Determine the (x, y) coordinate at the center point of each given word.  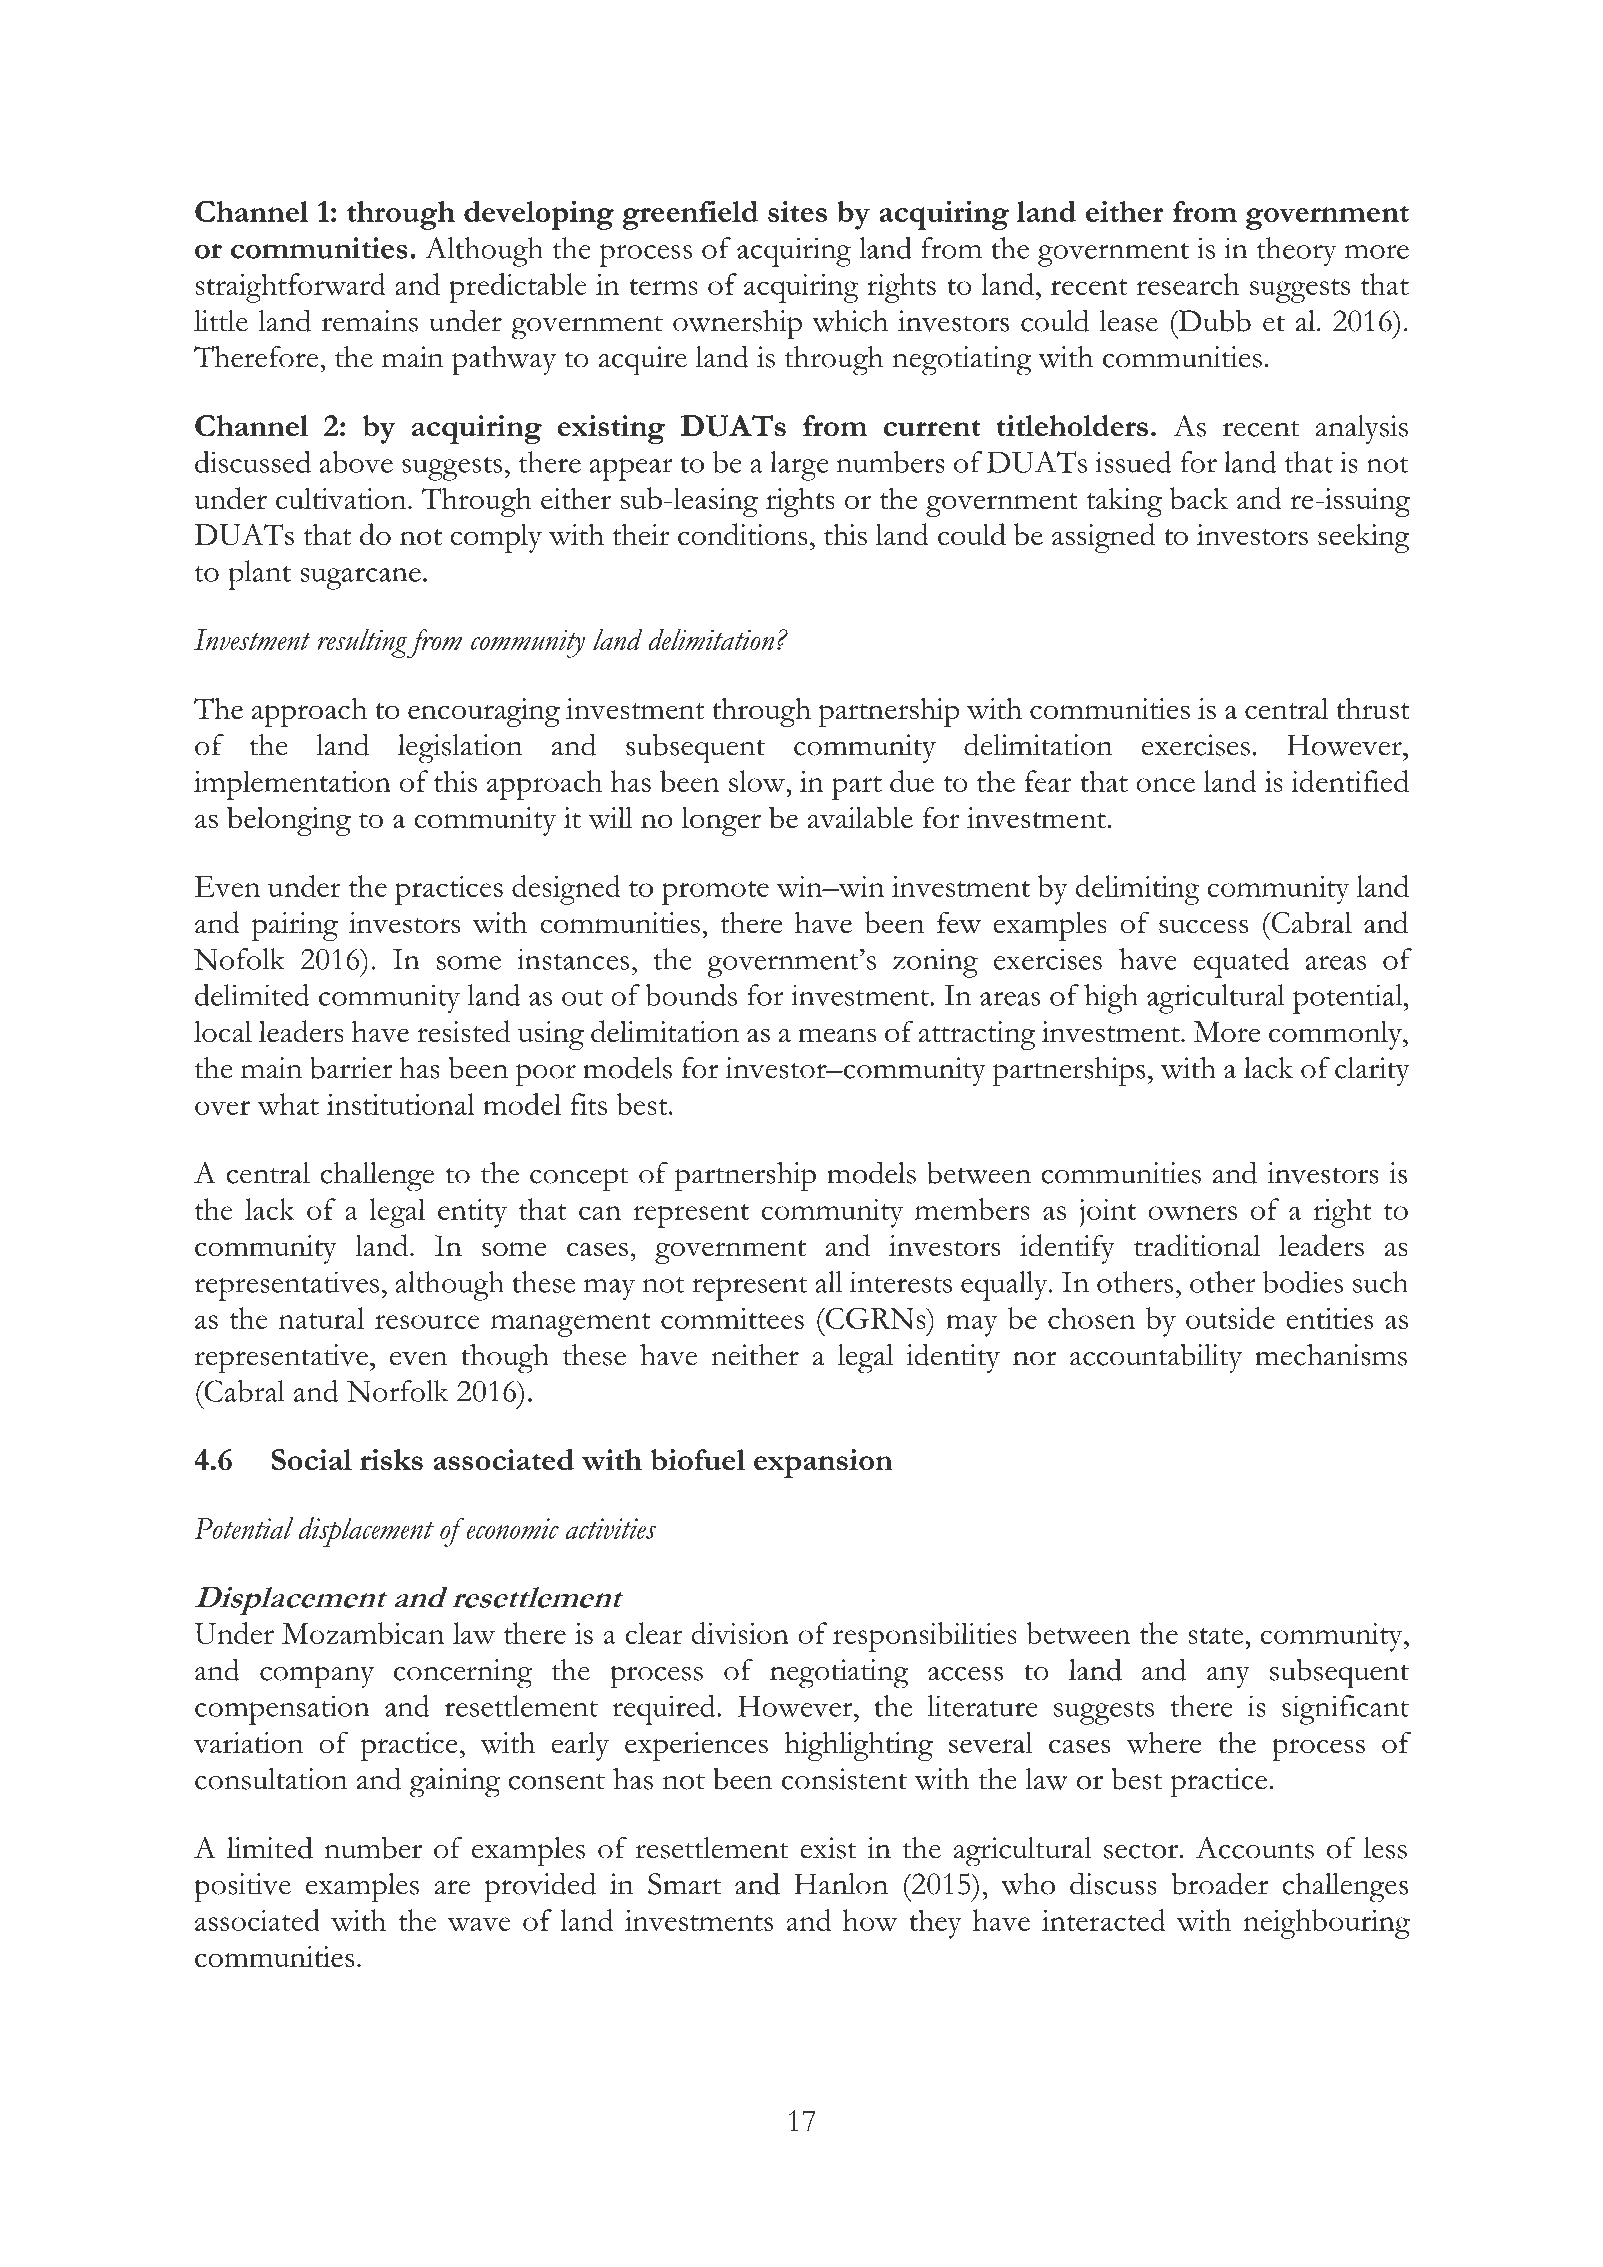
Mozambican (363, 1633)
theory (1297, 251)
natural (321, 1318)
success (1203, 926)
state (1217, 1636)
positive (242, 1888)
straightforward (291, 288)
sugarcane (361, 579)
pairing (295, 926)
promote (715, 893)
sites (797, 211)
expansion (823, 1463)
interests (901, 1282)
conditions (742, 534)
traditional (1197, 1245)
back (1199, 498)
